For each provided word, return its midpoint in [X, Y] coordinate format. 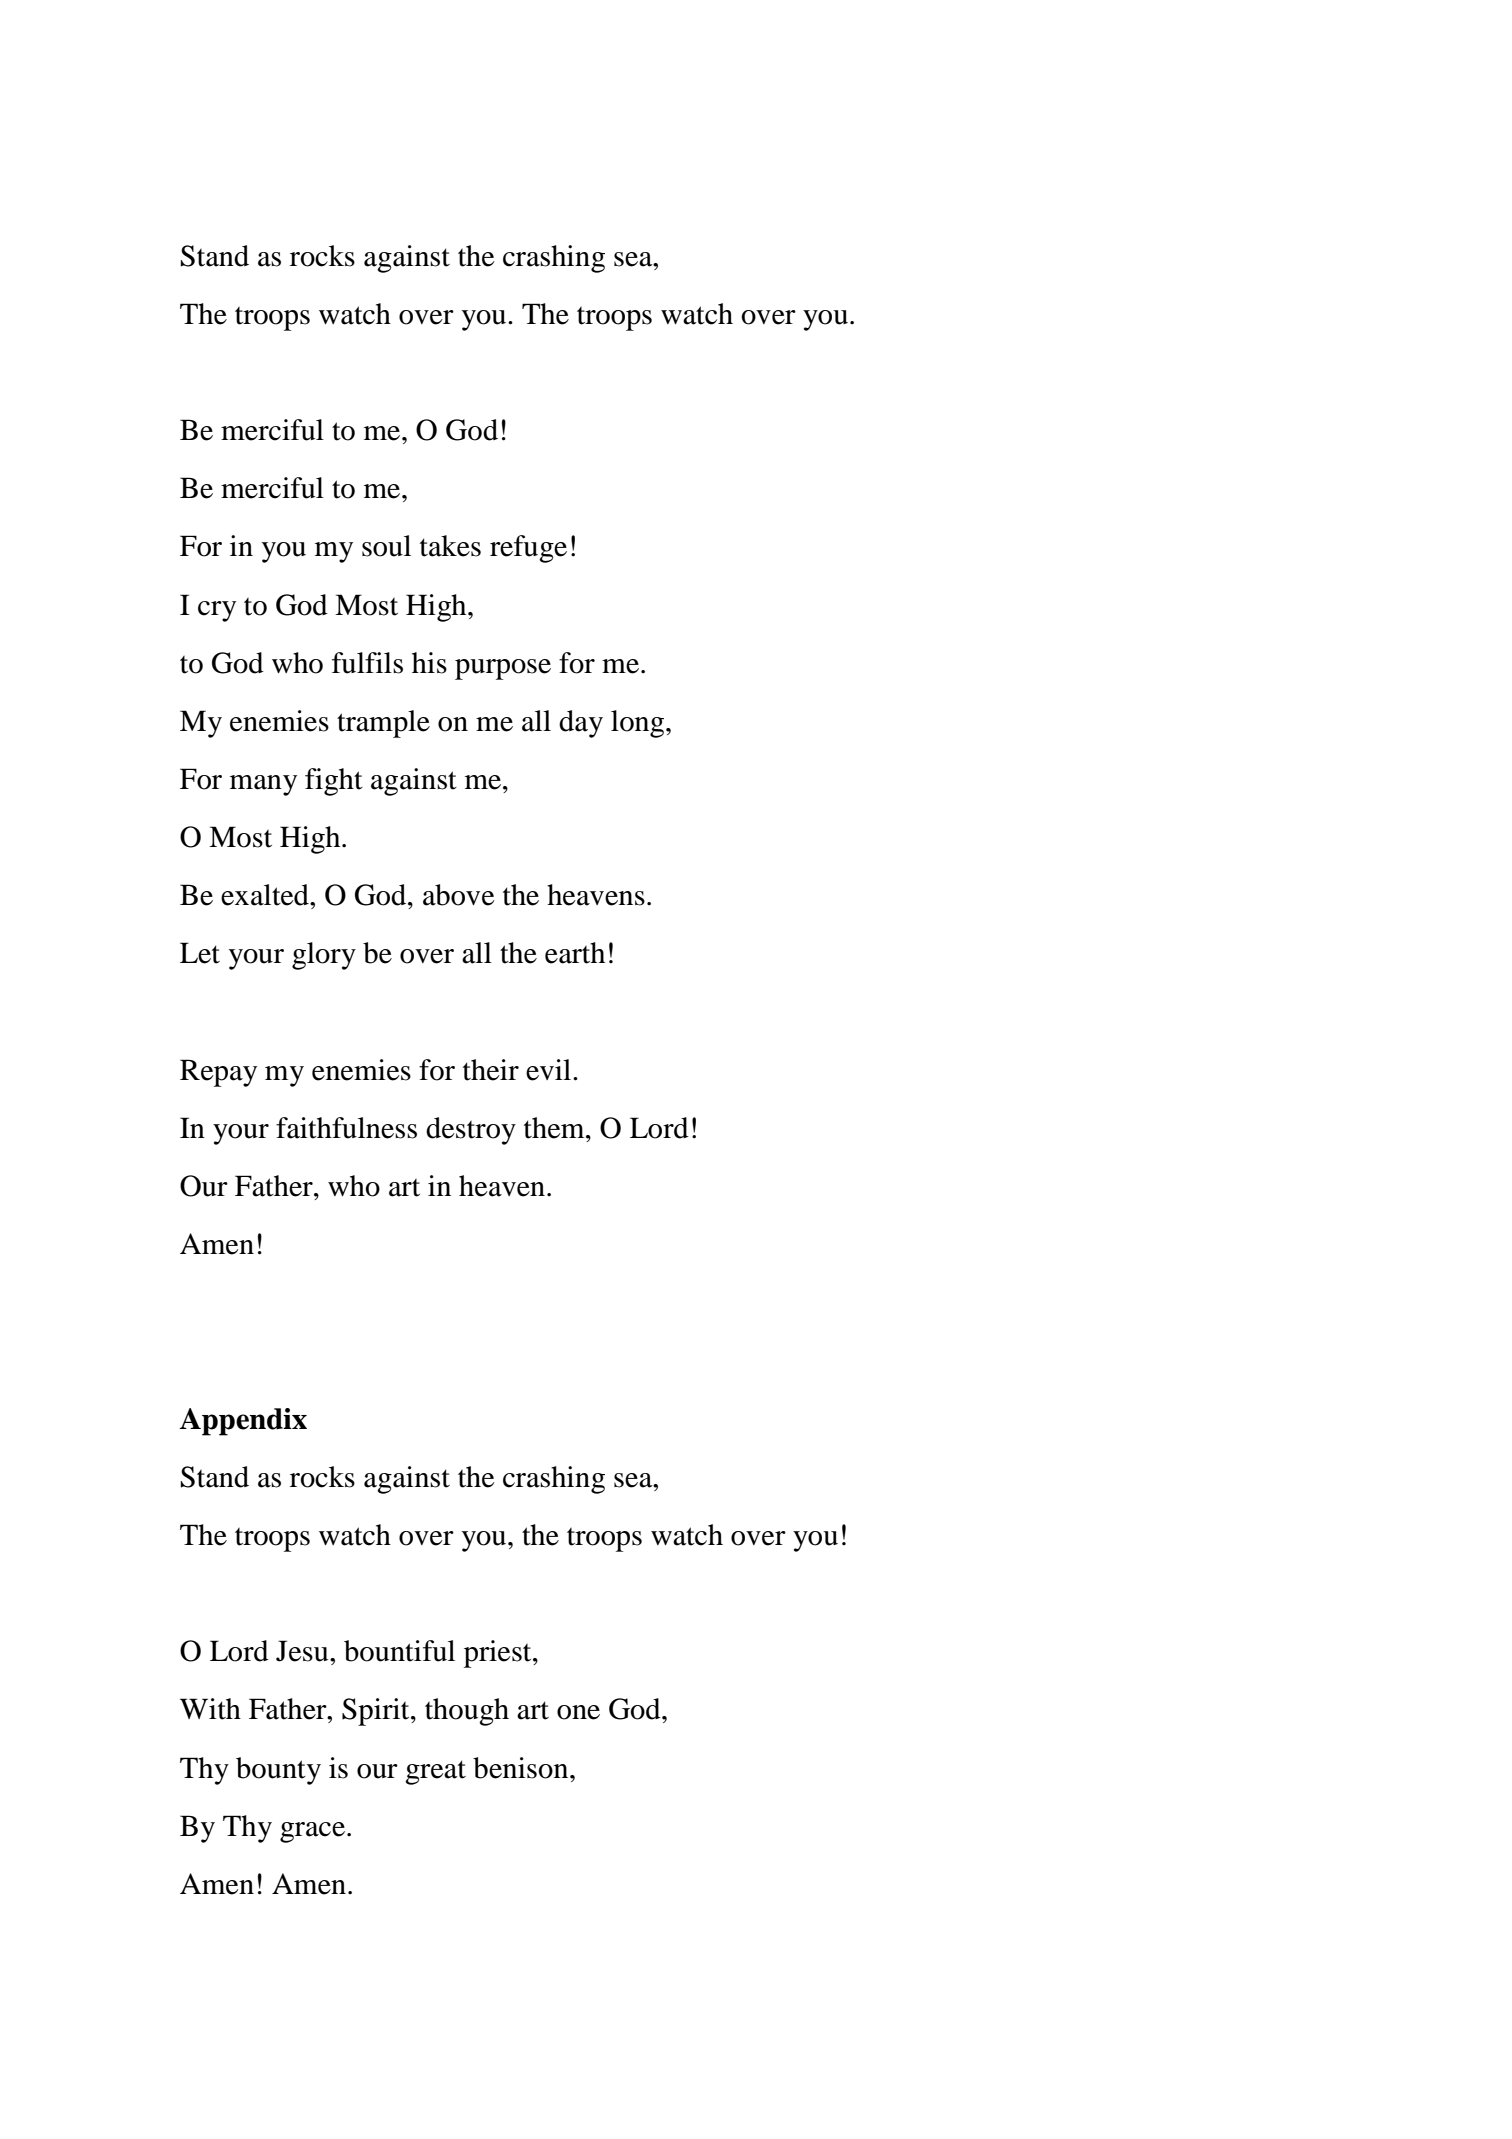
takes [450, 546]
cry [217, 611]
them [555, 1128]
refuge [528, 549]
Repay [218, 1073]
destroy [471, 1131]
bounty [278, 1771]
